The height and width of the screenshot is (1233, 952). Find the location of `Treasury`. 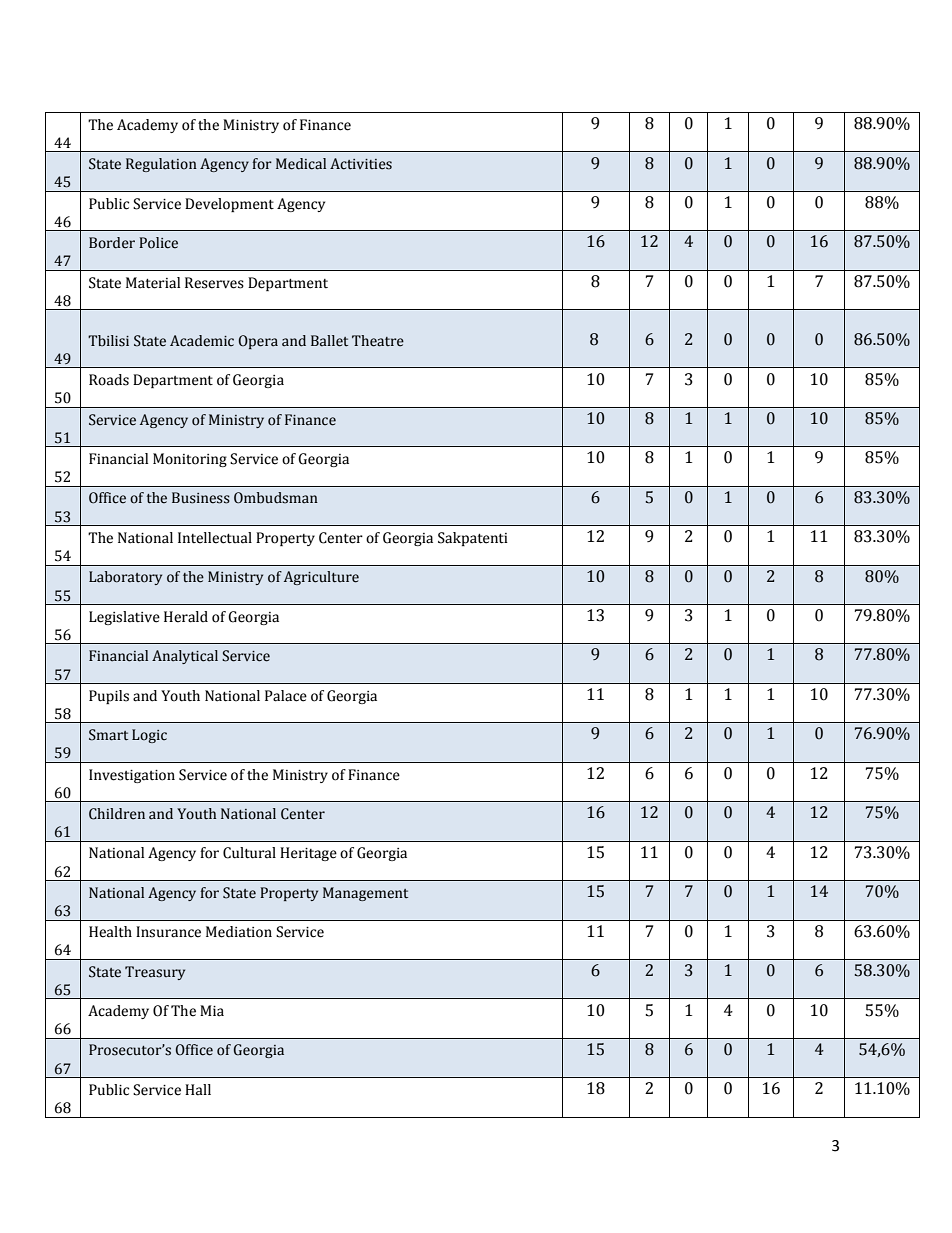

Treasury is located at coordinates (155, 973).
